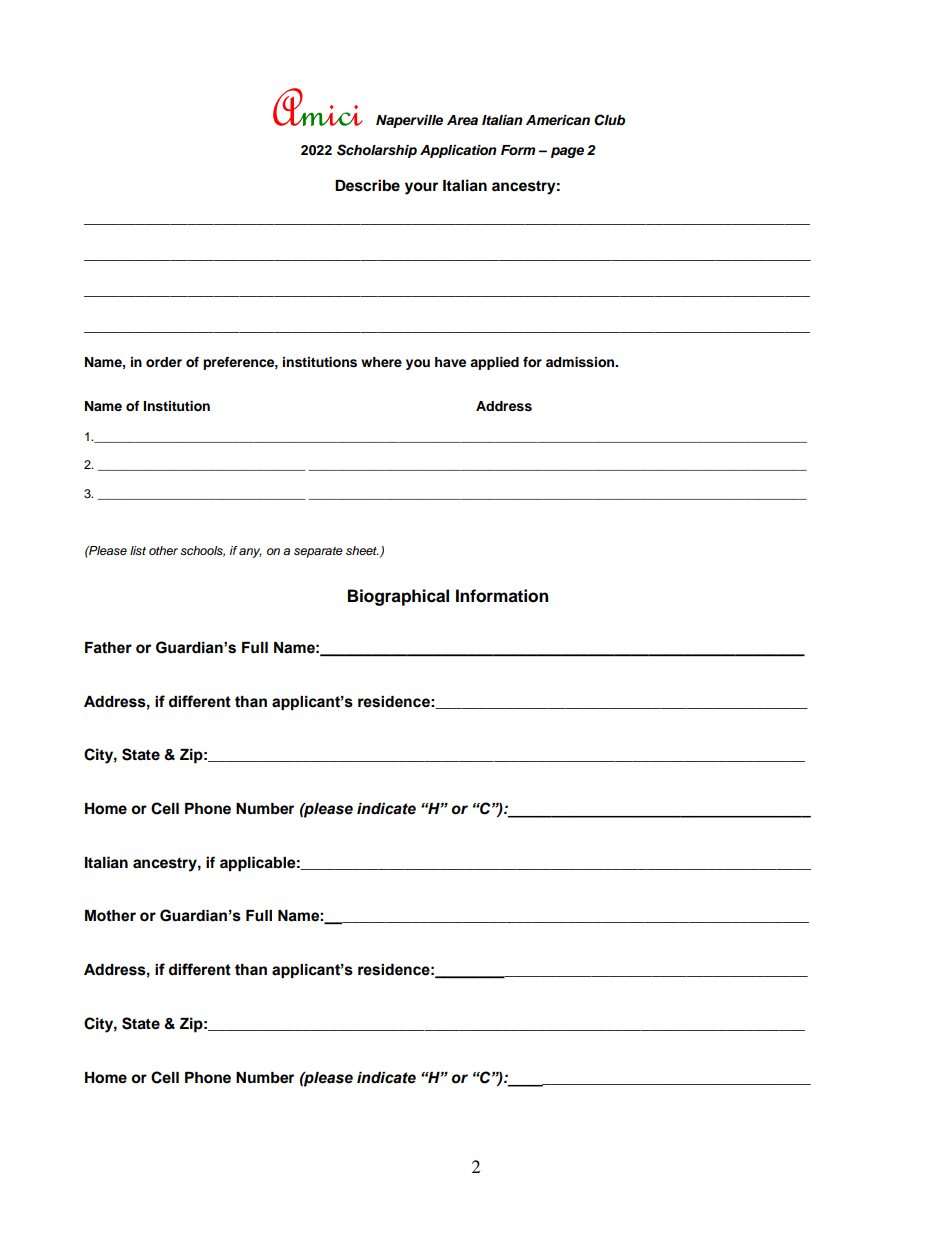  Describe the element at coordinates (108, 648) in the screenshot. I see `Father` at that location.
